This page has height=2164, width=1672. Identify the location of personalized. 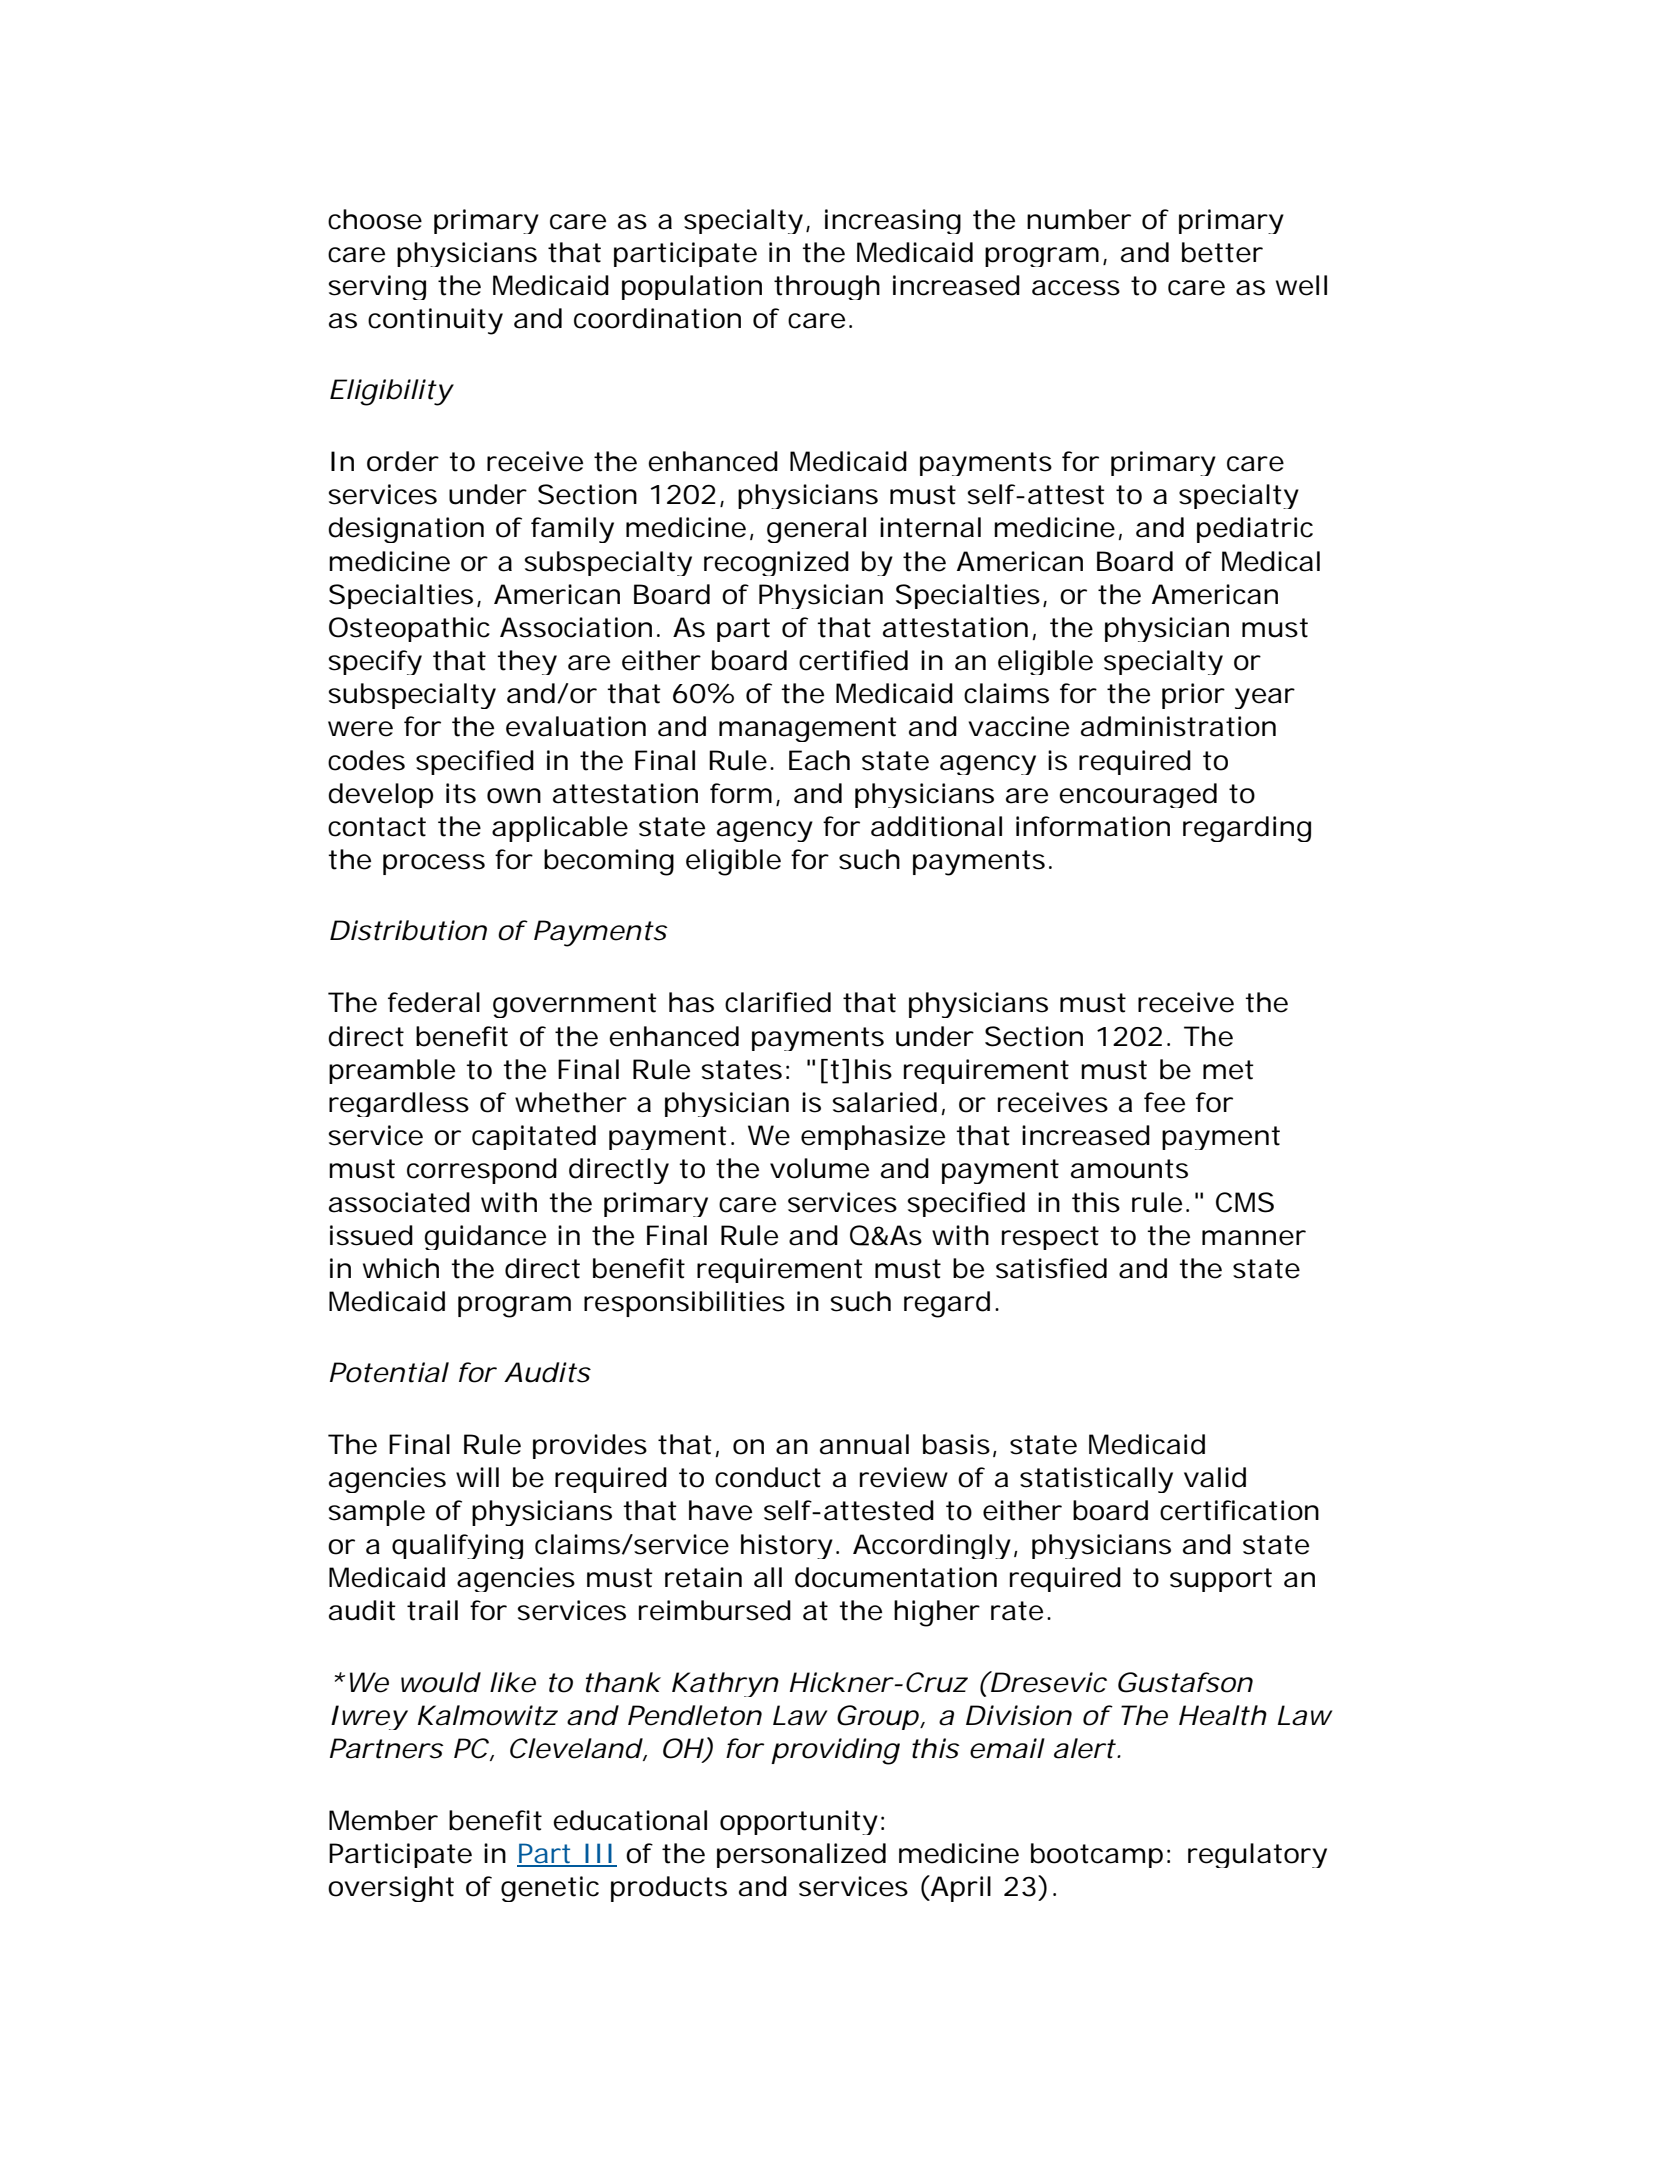
(801, 1855).
